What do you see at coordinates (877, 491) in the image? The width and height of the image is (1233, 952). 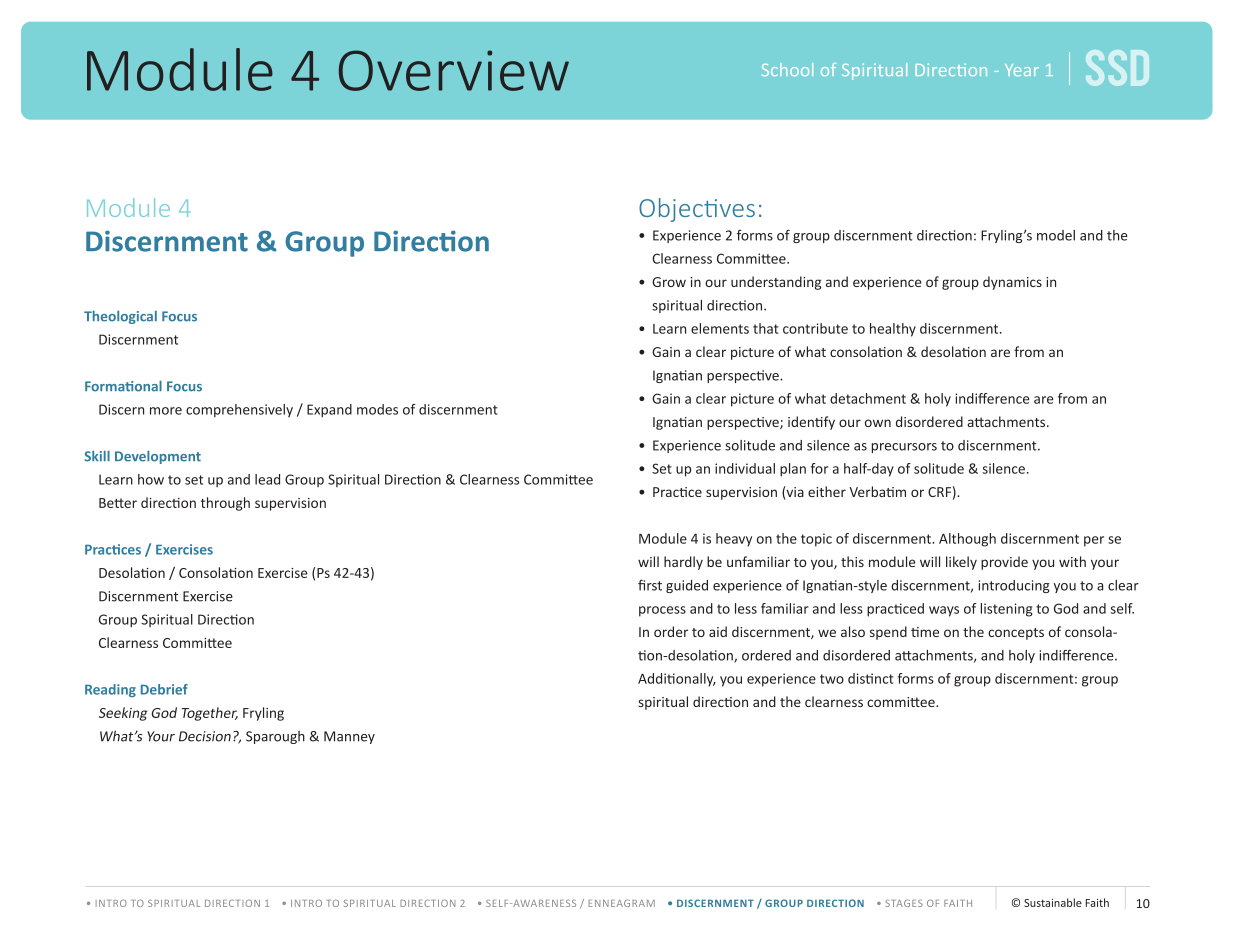 I see `Verbatim` at bounding box center [877, 491].
